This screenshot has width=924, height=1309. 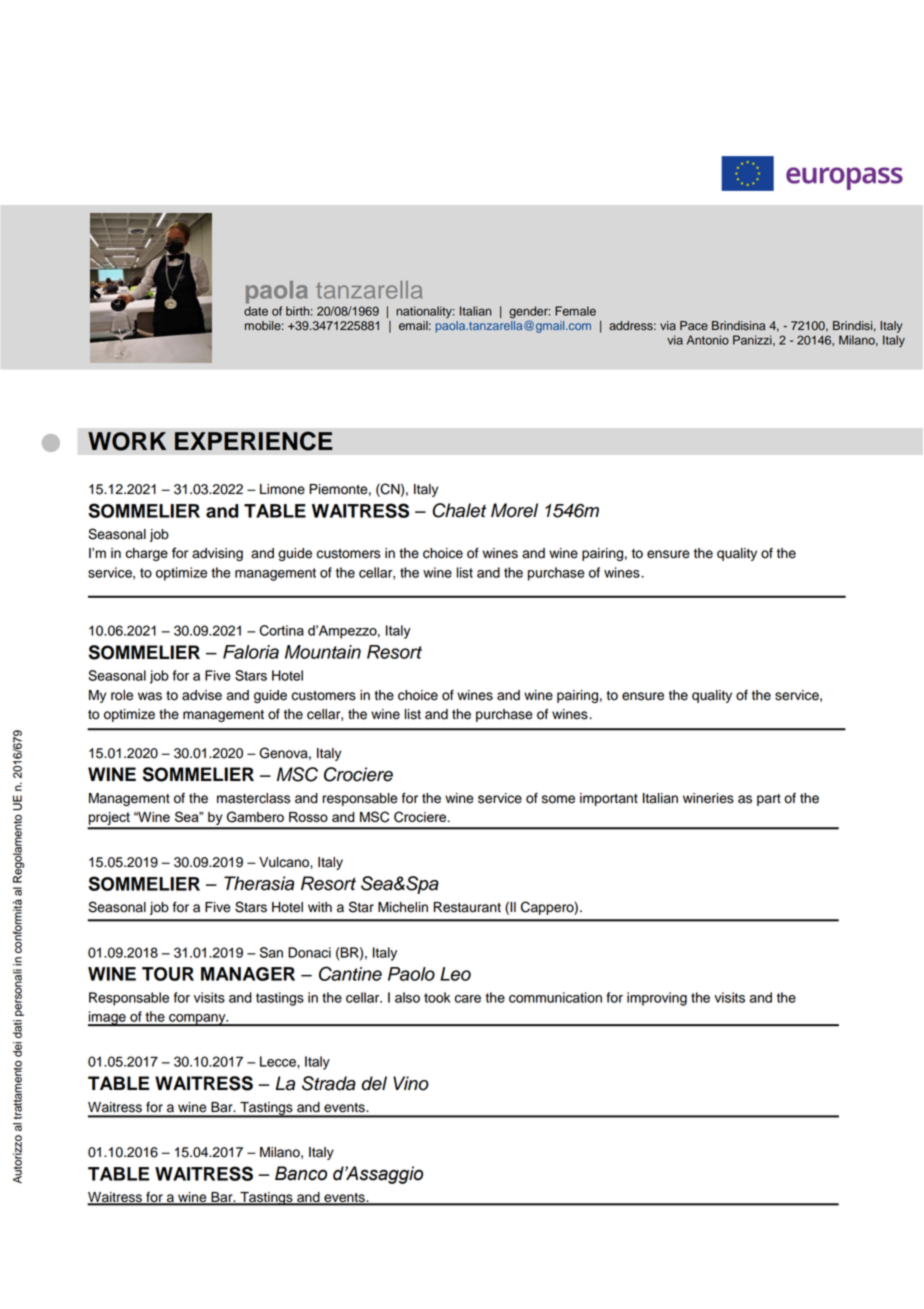 What do you see at coordinates (769, 800) in the screenshot?
I see `part` at bounding box center [769, 800].
